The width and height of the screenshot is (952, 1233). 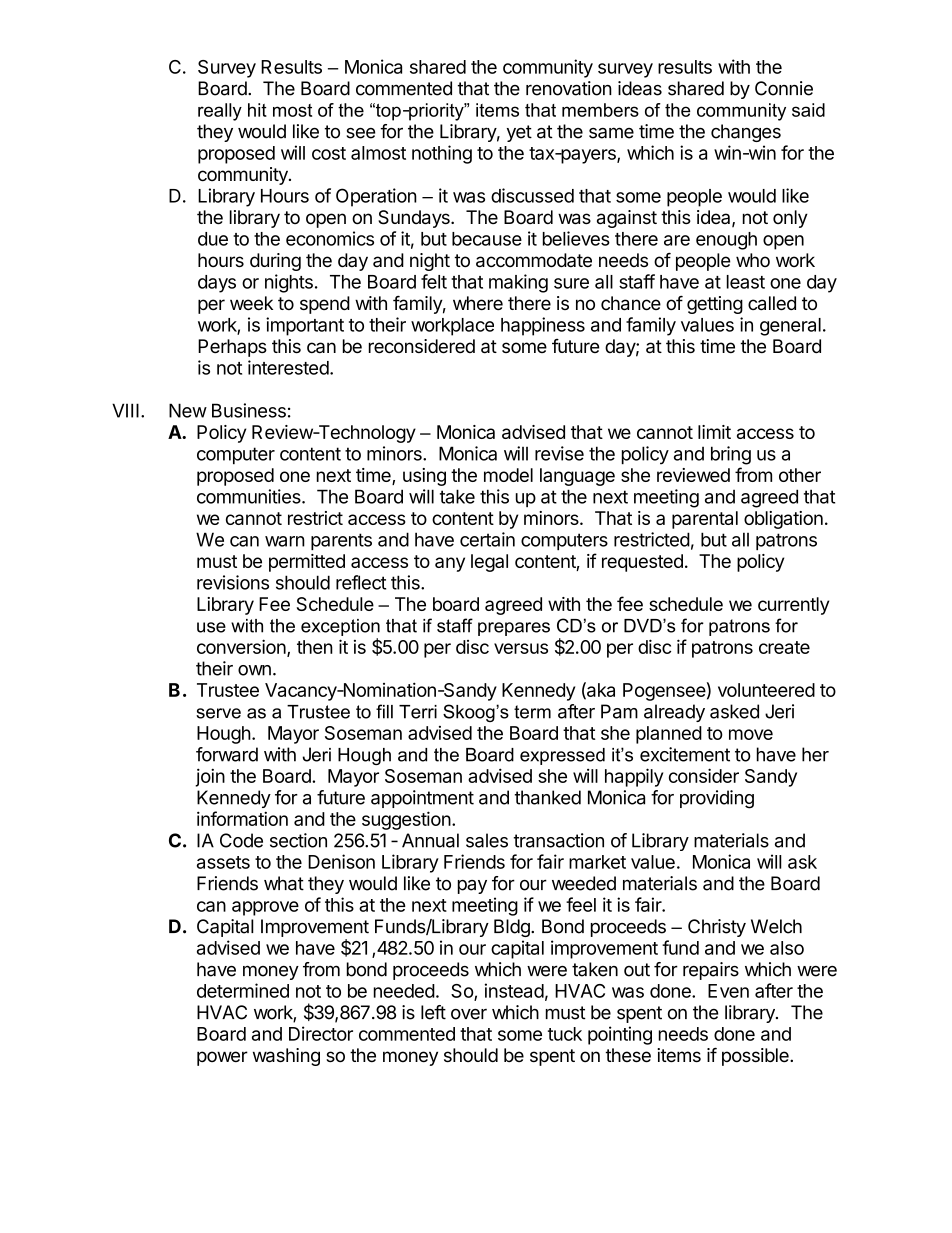 I want to click on any, so click(x=450, y=564).
